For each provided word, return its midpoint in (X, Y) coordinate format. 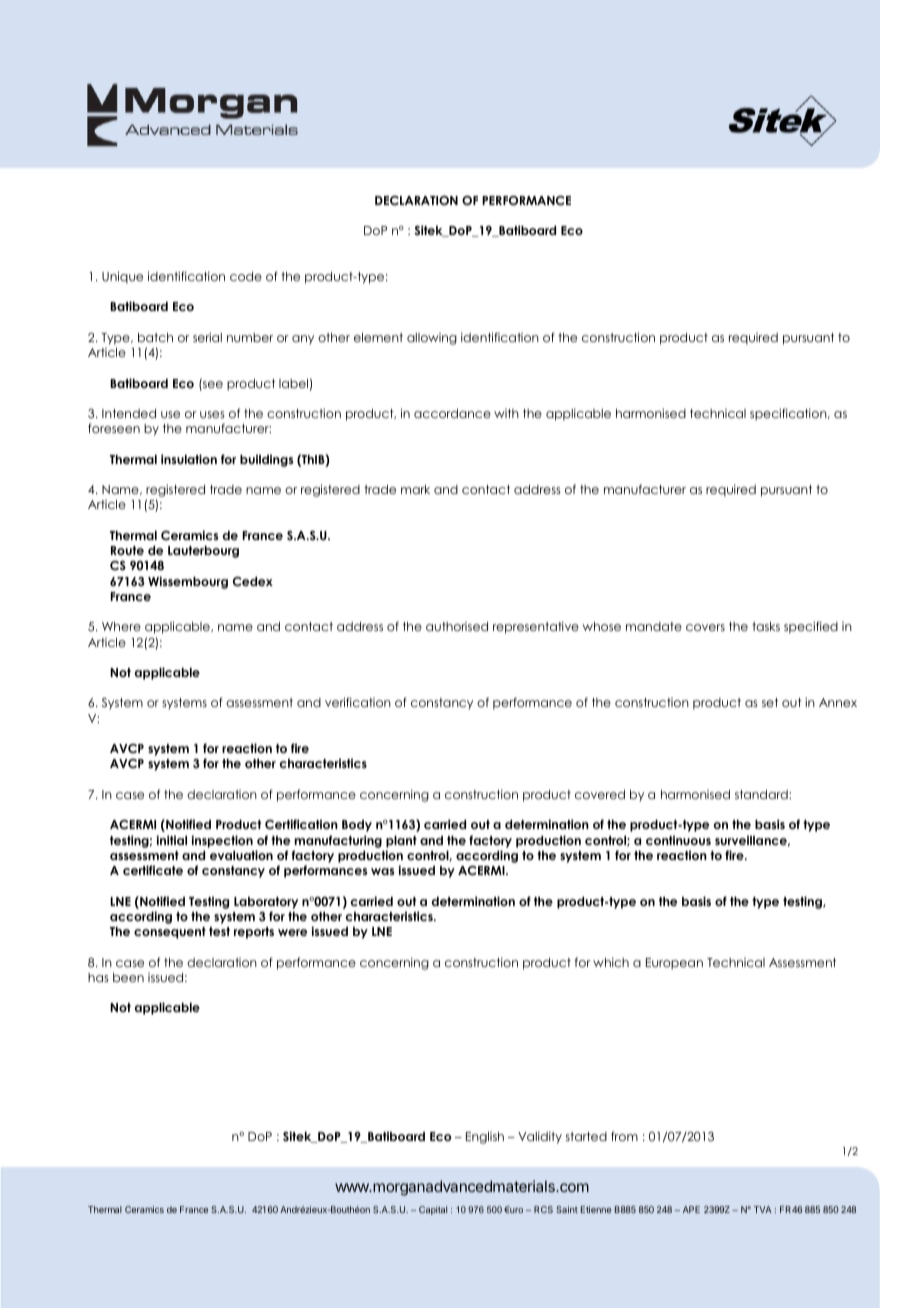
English (485, 1138)
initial (171, 840)
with (506, 413)
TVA (763, 1209)
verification (358, 702)
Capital (433, 1210)
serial (207, 337)
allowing (432, 339)
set (770, 702)
